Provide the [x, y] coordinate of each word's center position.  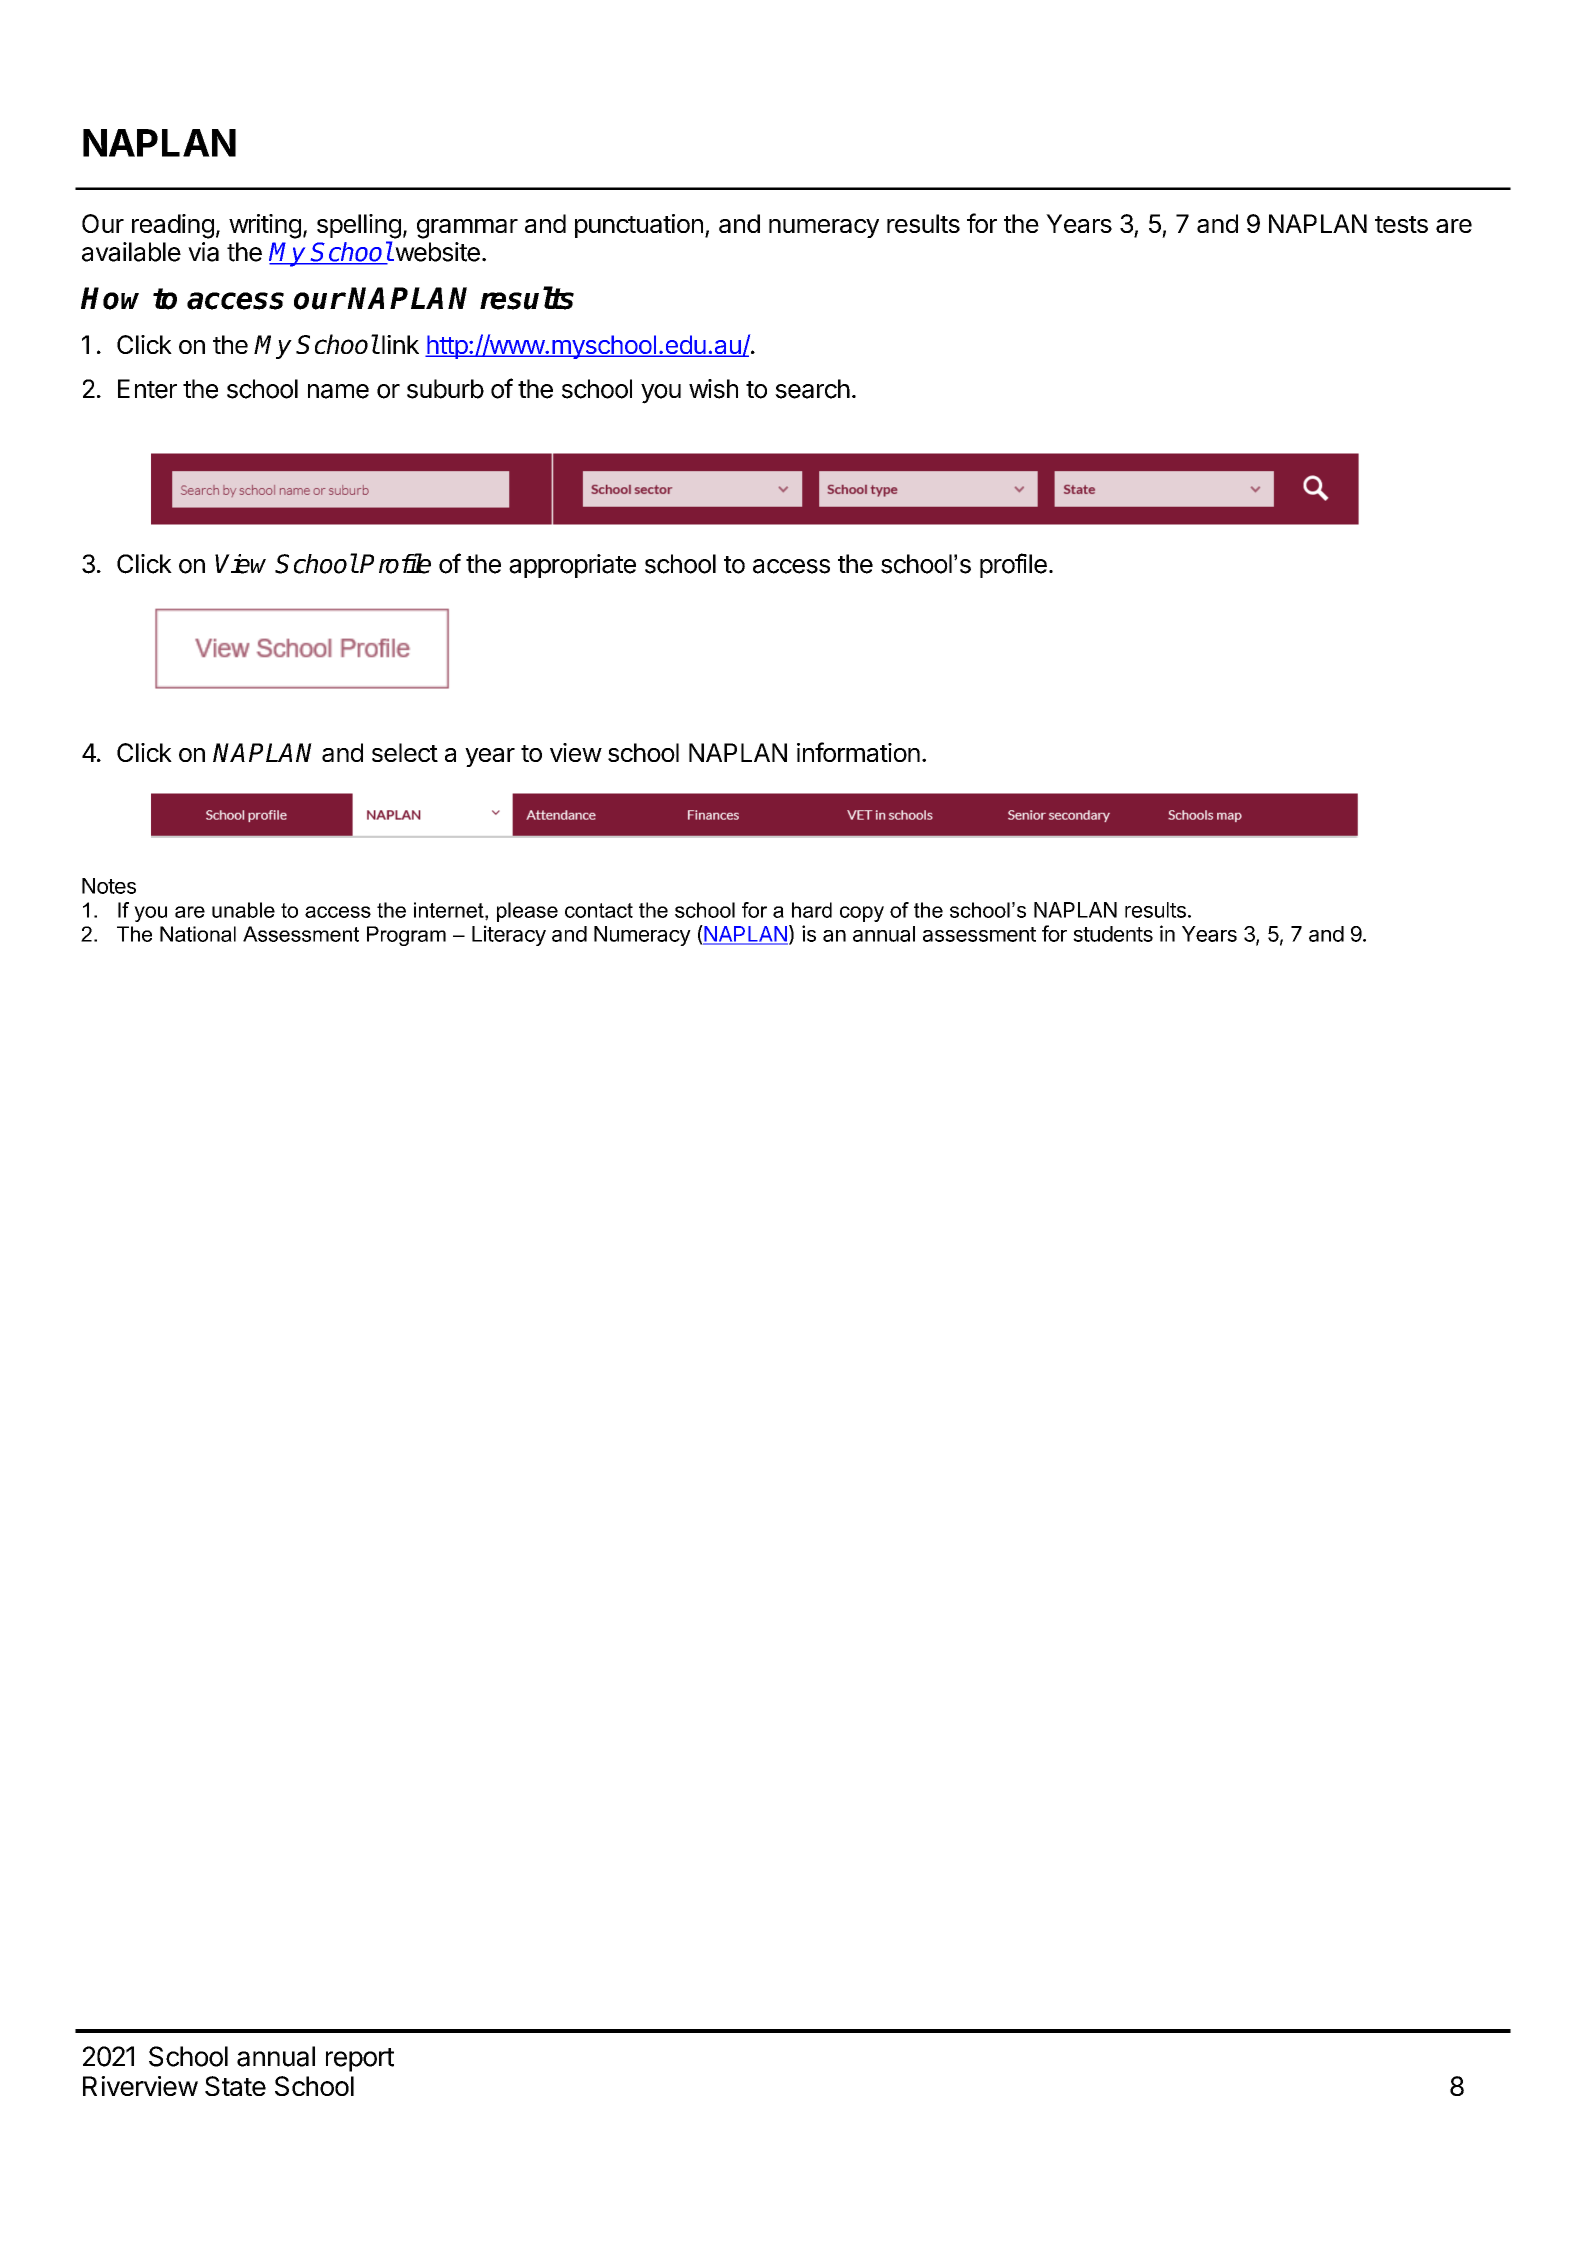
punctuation [639, 226]
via [203, 252]
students [1113, 934]
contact [599, 910]
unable [243, 910]
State [235, 2086]
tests [1401, 224]
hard [812, 910]
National [198, 934]
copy [862, 914]
